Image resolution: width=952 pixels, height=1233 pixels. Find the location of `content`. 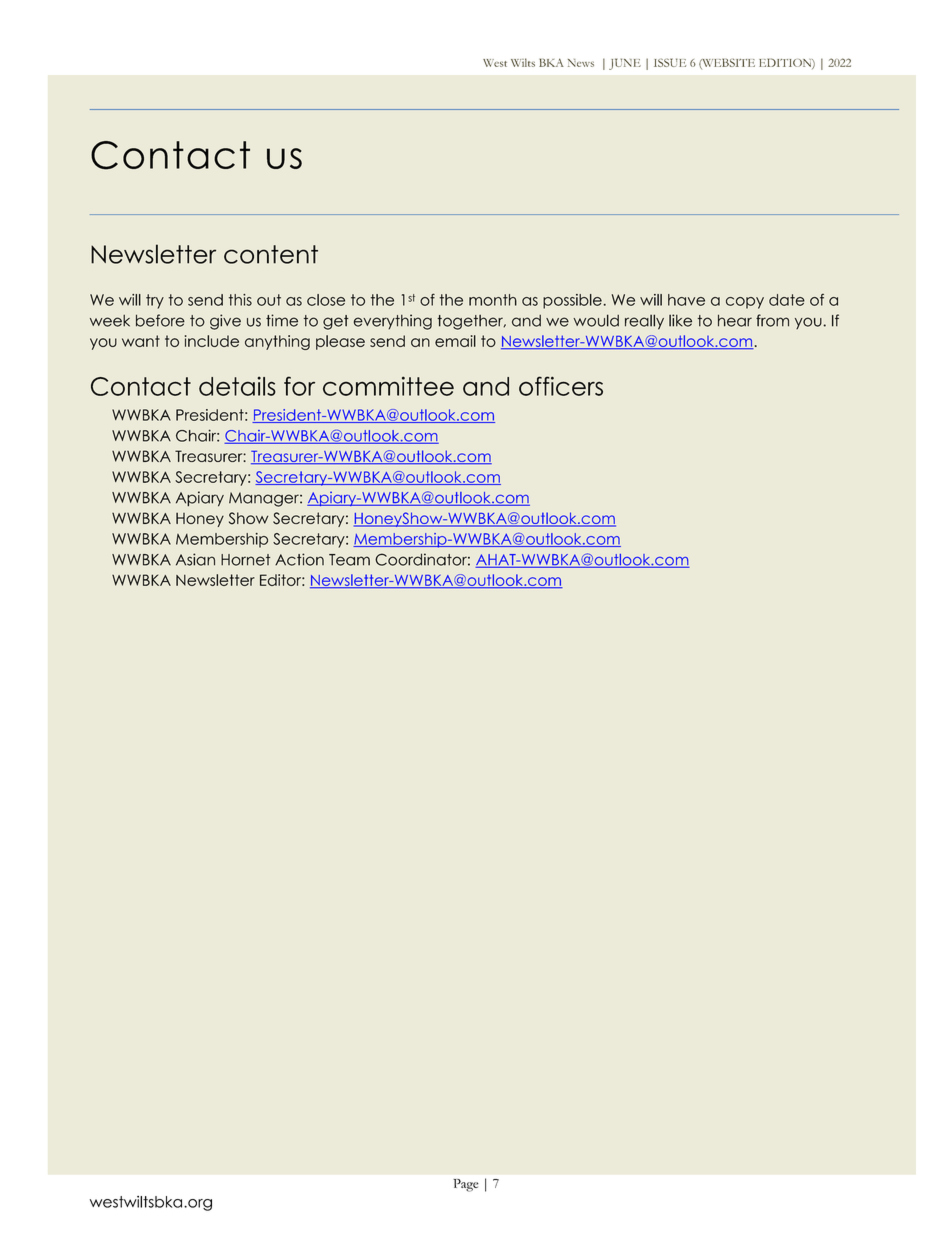

content is located at coordinates (271, 254).
